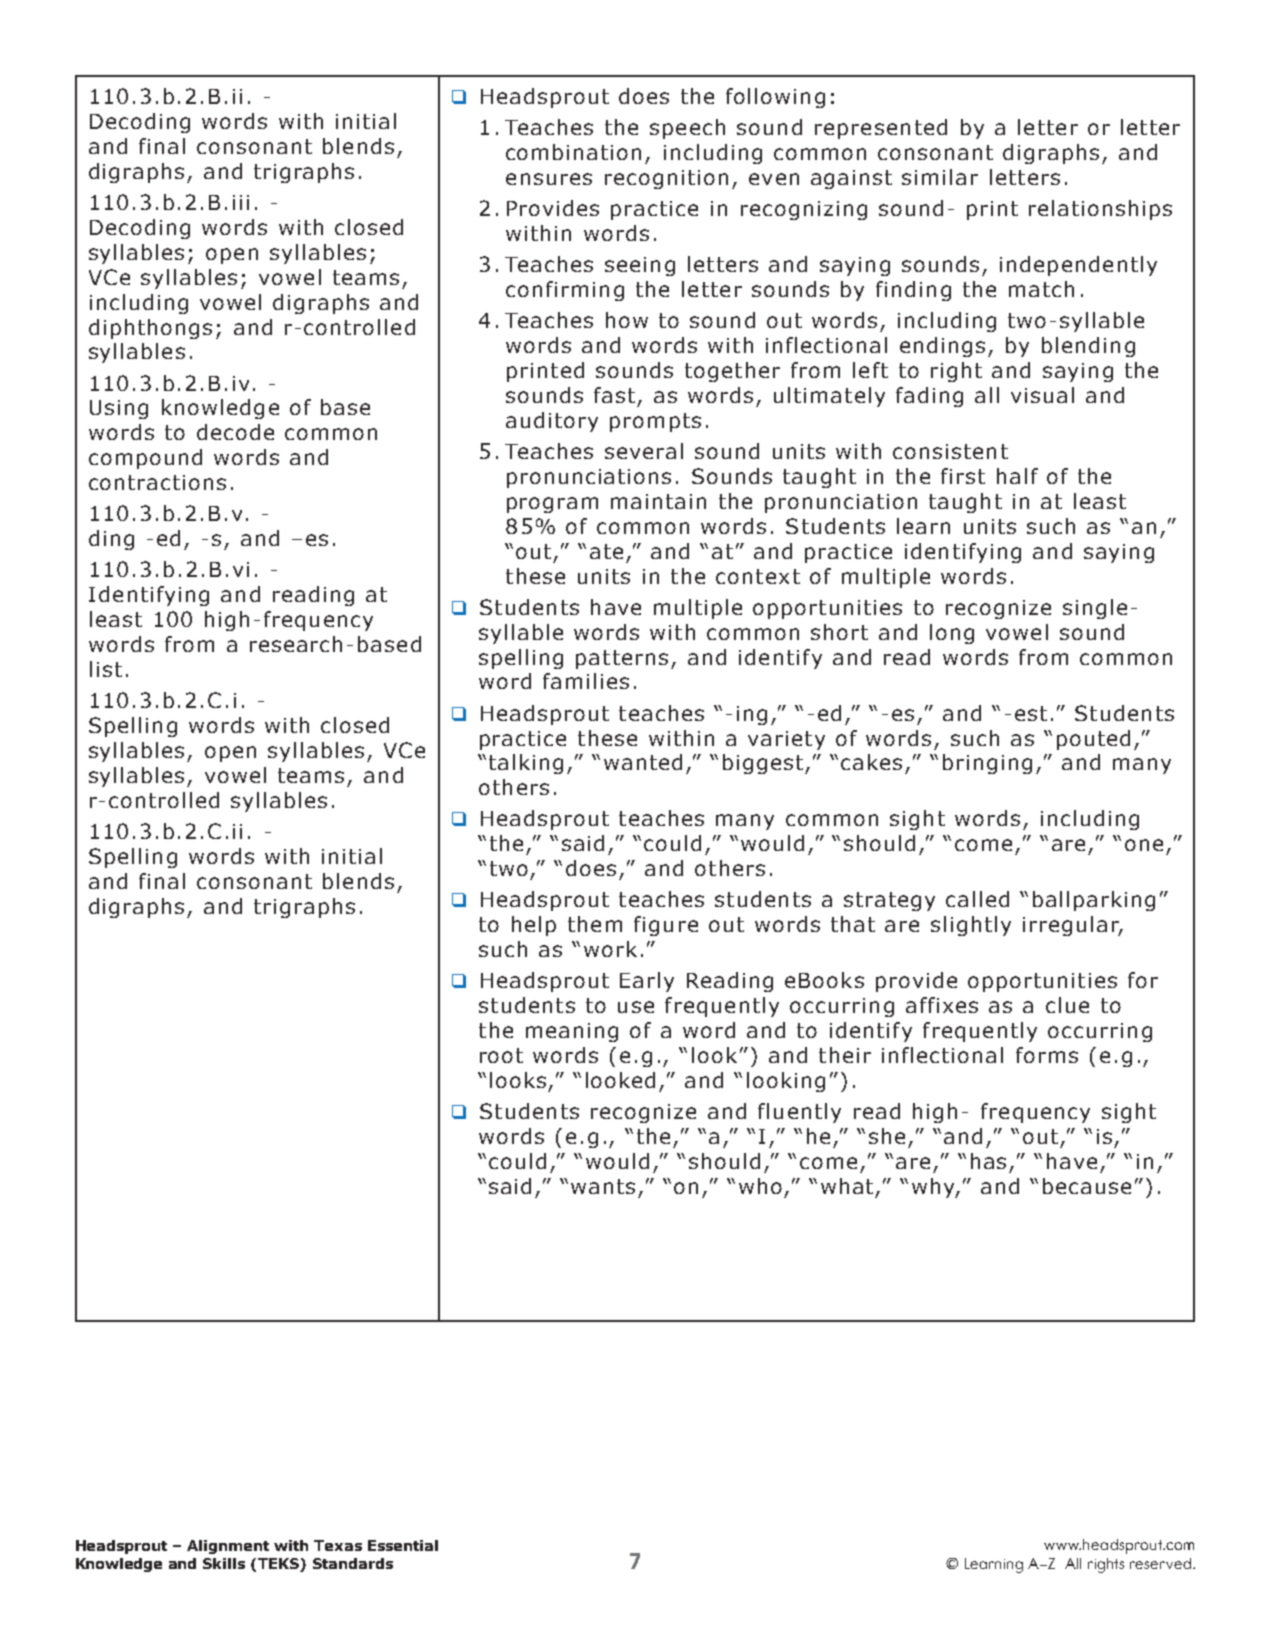 The width and height of the screenshot is (1270, 1644). I want to click on forms, so click(1047, 1055).
